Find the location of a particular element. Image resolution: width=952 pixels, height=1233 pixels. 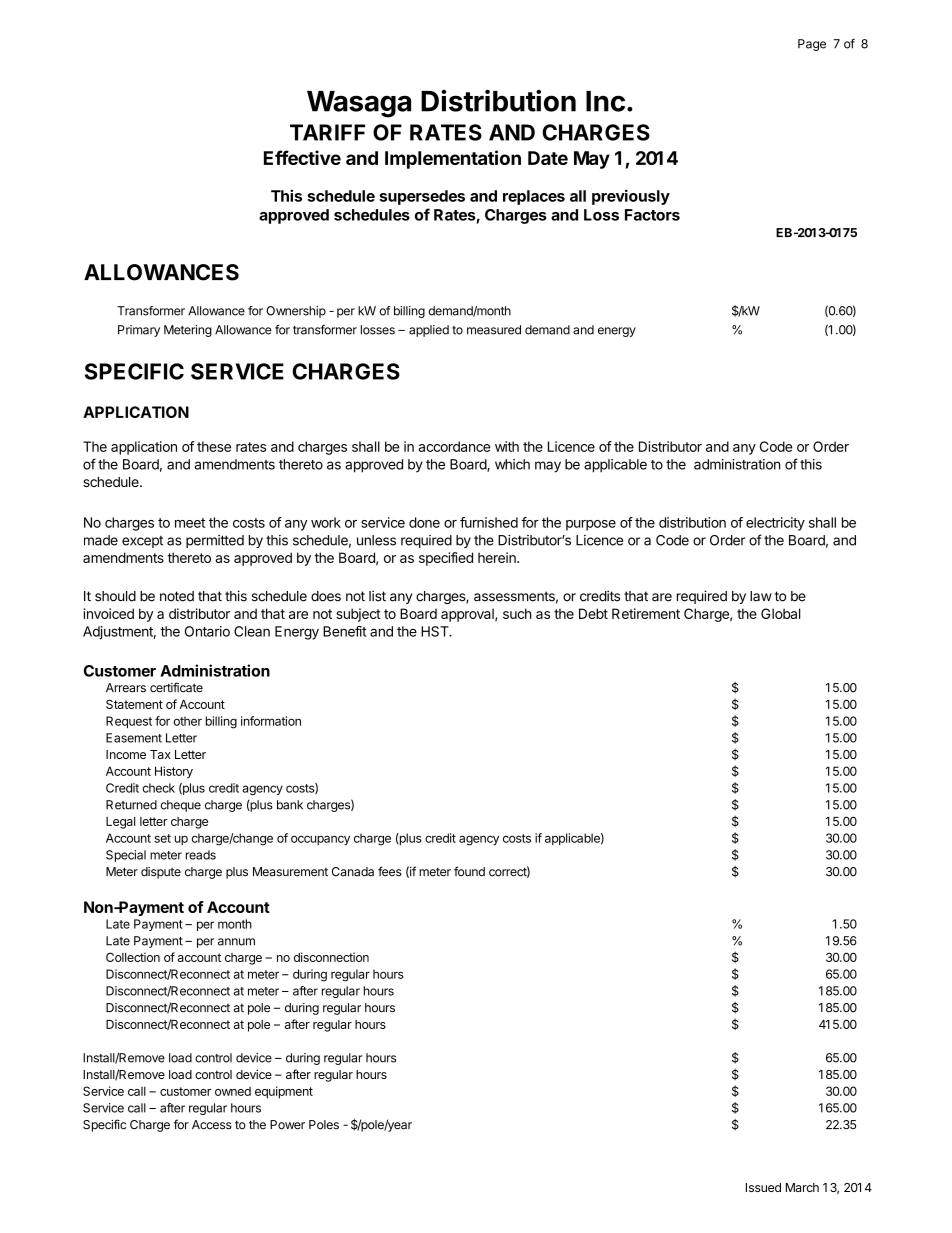

noted is located at coordinates (177, 596).
